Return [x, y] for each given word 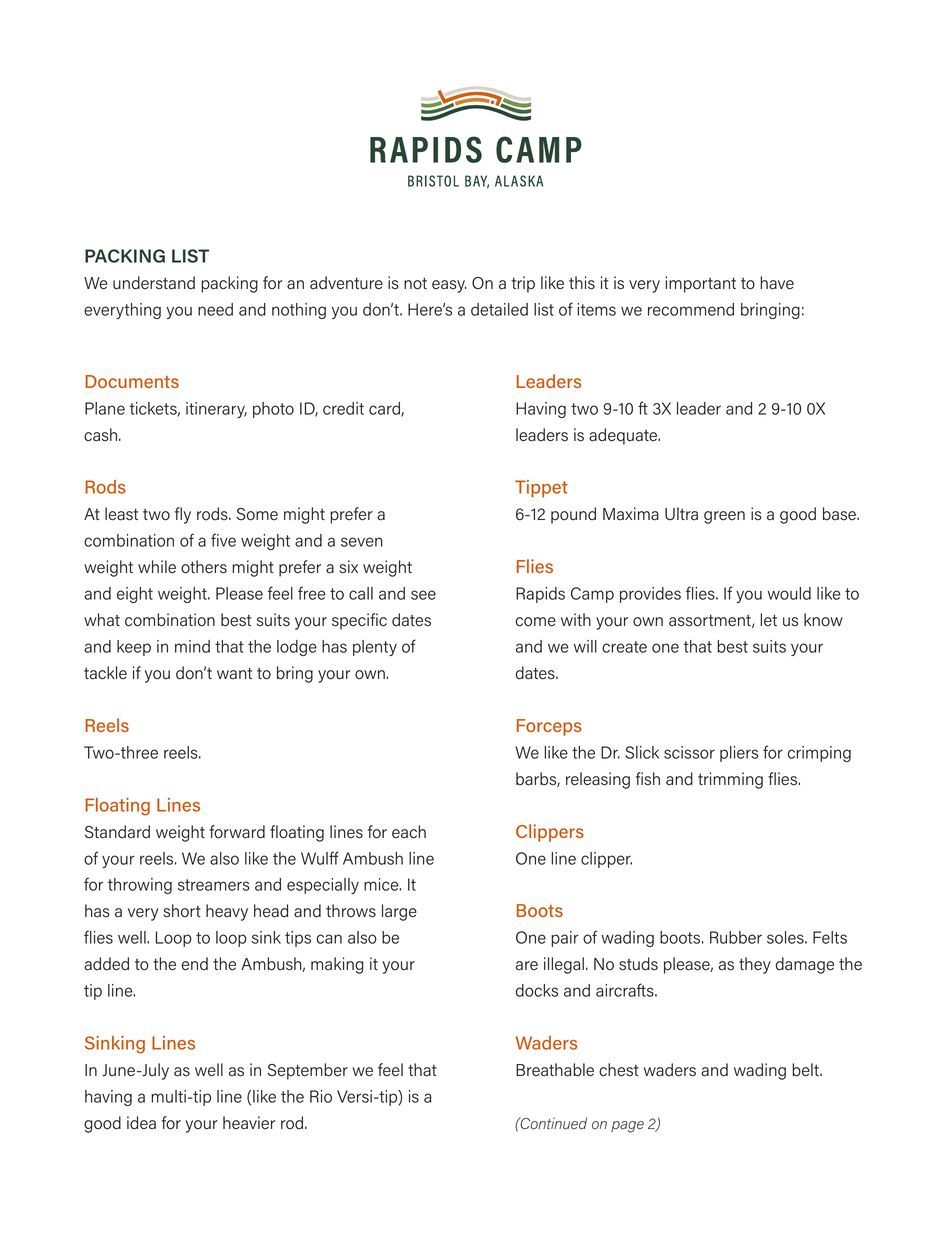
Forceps [549, 727]
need [215, 309]
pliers [739, 754]
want [234, 673]
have [777, 283]
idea [141, 1123]
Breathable [555, 1070]
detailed [499, 309]
